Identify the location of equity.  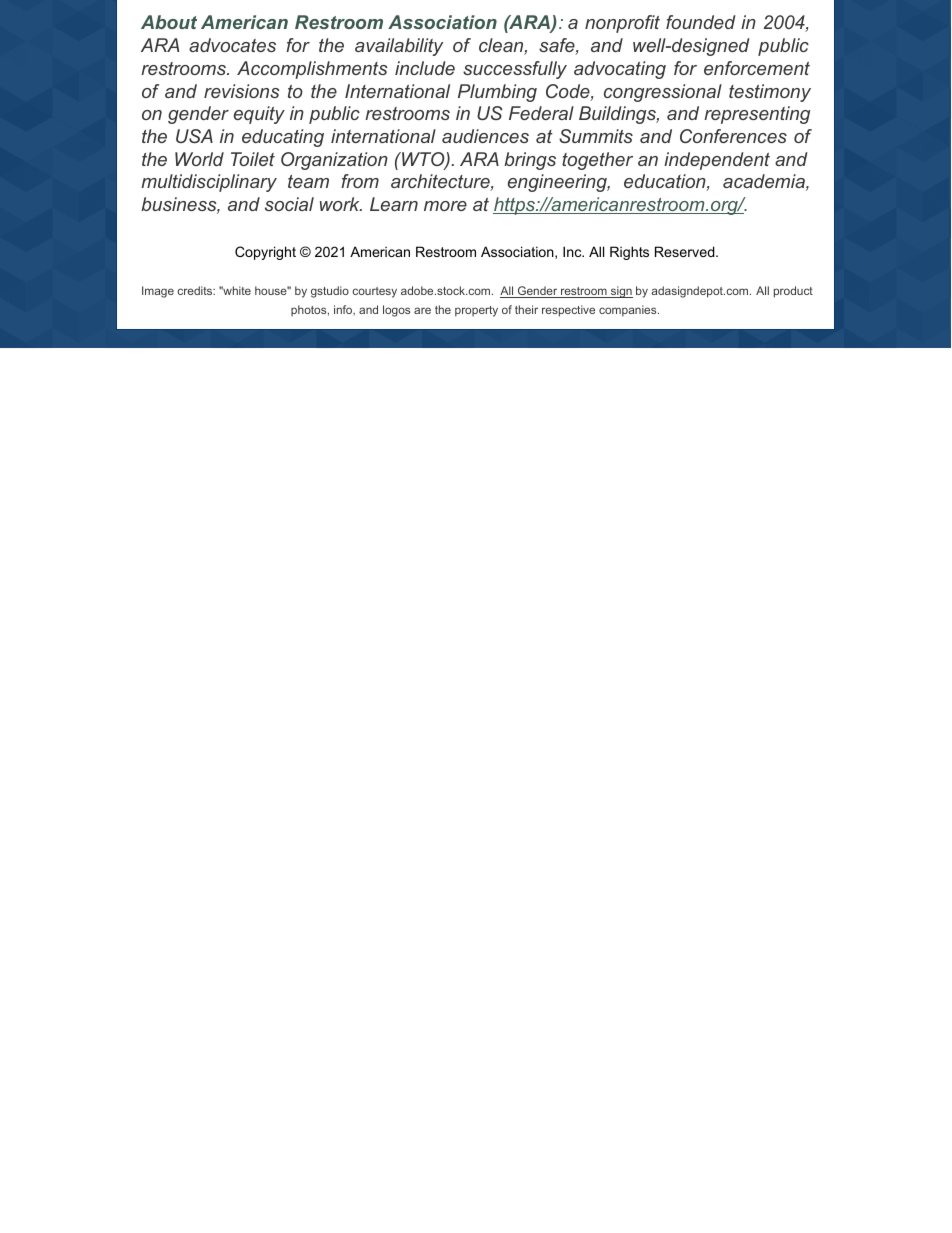
(259, 115).
